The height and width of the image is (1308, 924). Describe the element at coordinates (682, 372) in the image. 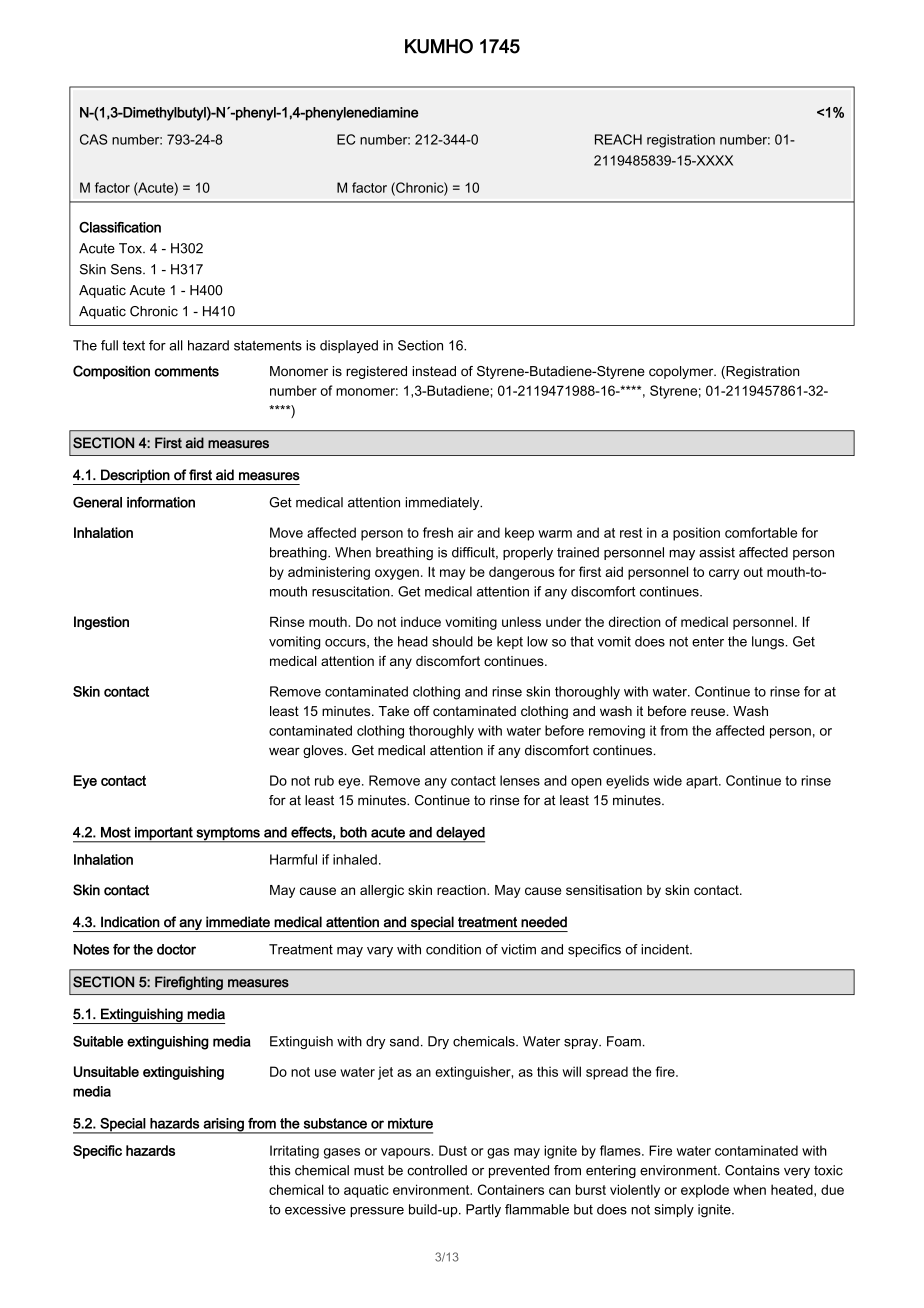

I see `copolymer` at that location.
